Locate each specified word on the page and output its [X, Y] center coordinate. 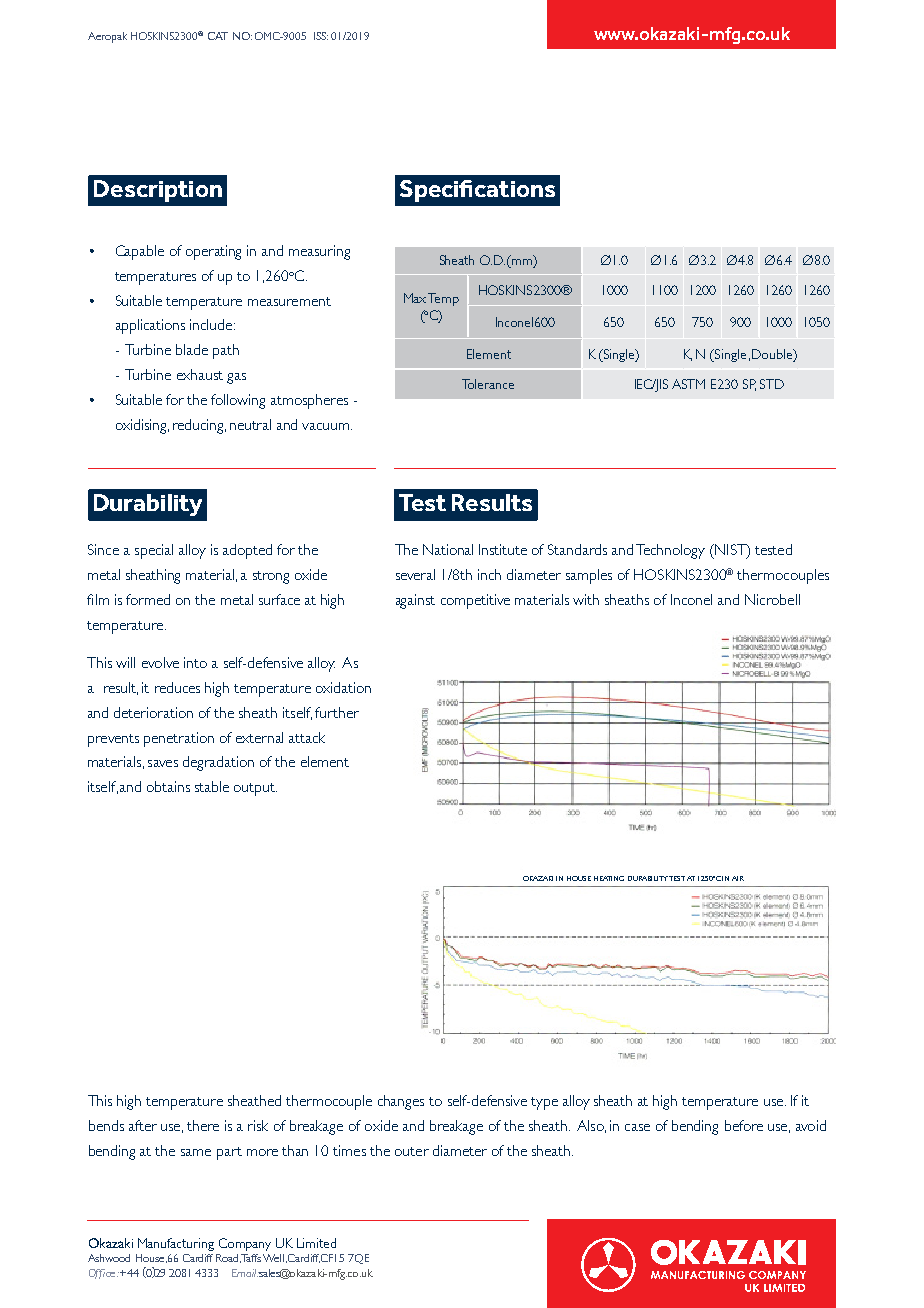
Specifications [477, 191]
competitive [475, 601]
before [744, 1125]
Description [158, 191]
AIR [738, 878]
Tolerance [488, 384]
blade [192, 349]
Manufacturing [176, 1244]
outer [412, 1151]
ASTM [688, 384]
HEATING [609, 878]
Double [773, 355]
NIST [730, 551]
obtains [168, 786]
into [195, 662]
